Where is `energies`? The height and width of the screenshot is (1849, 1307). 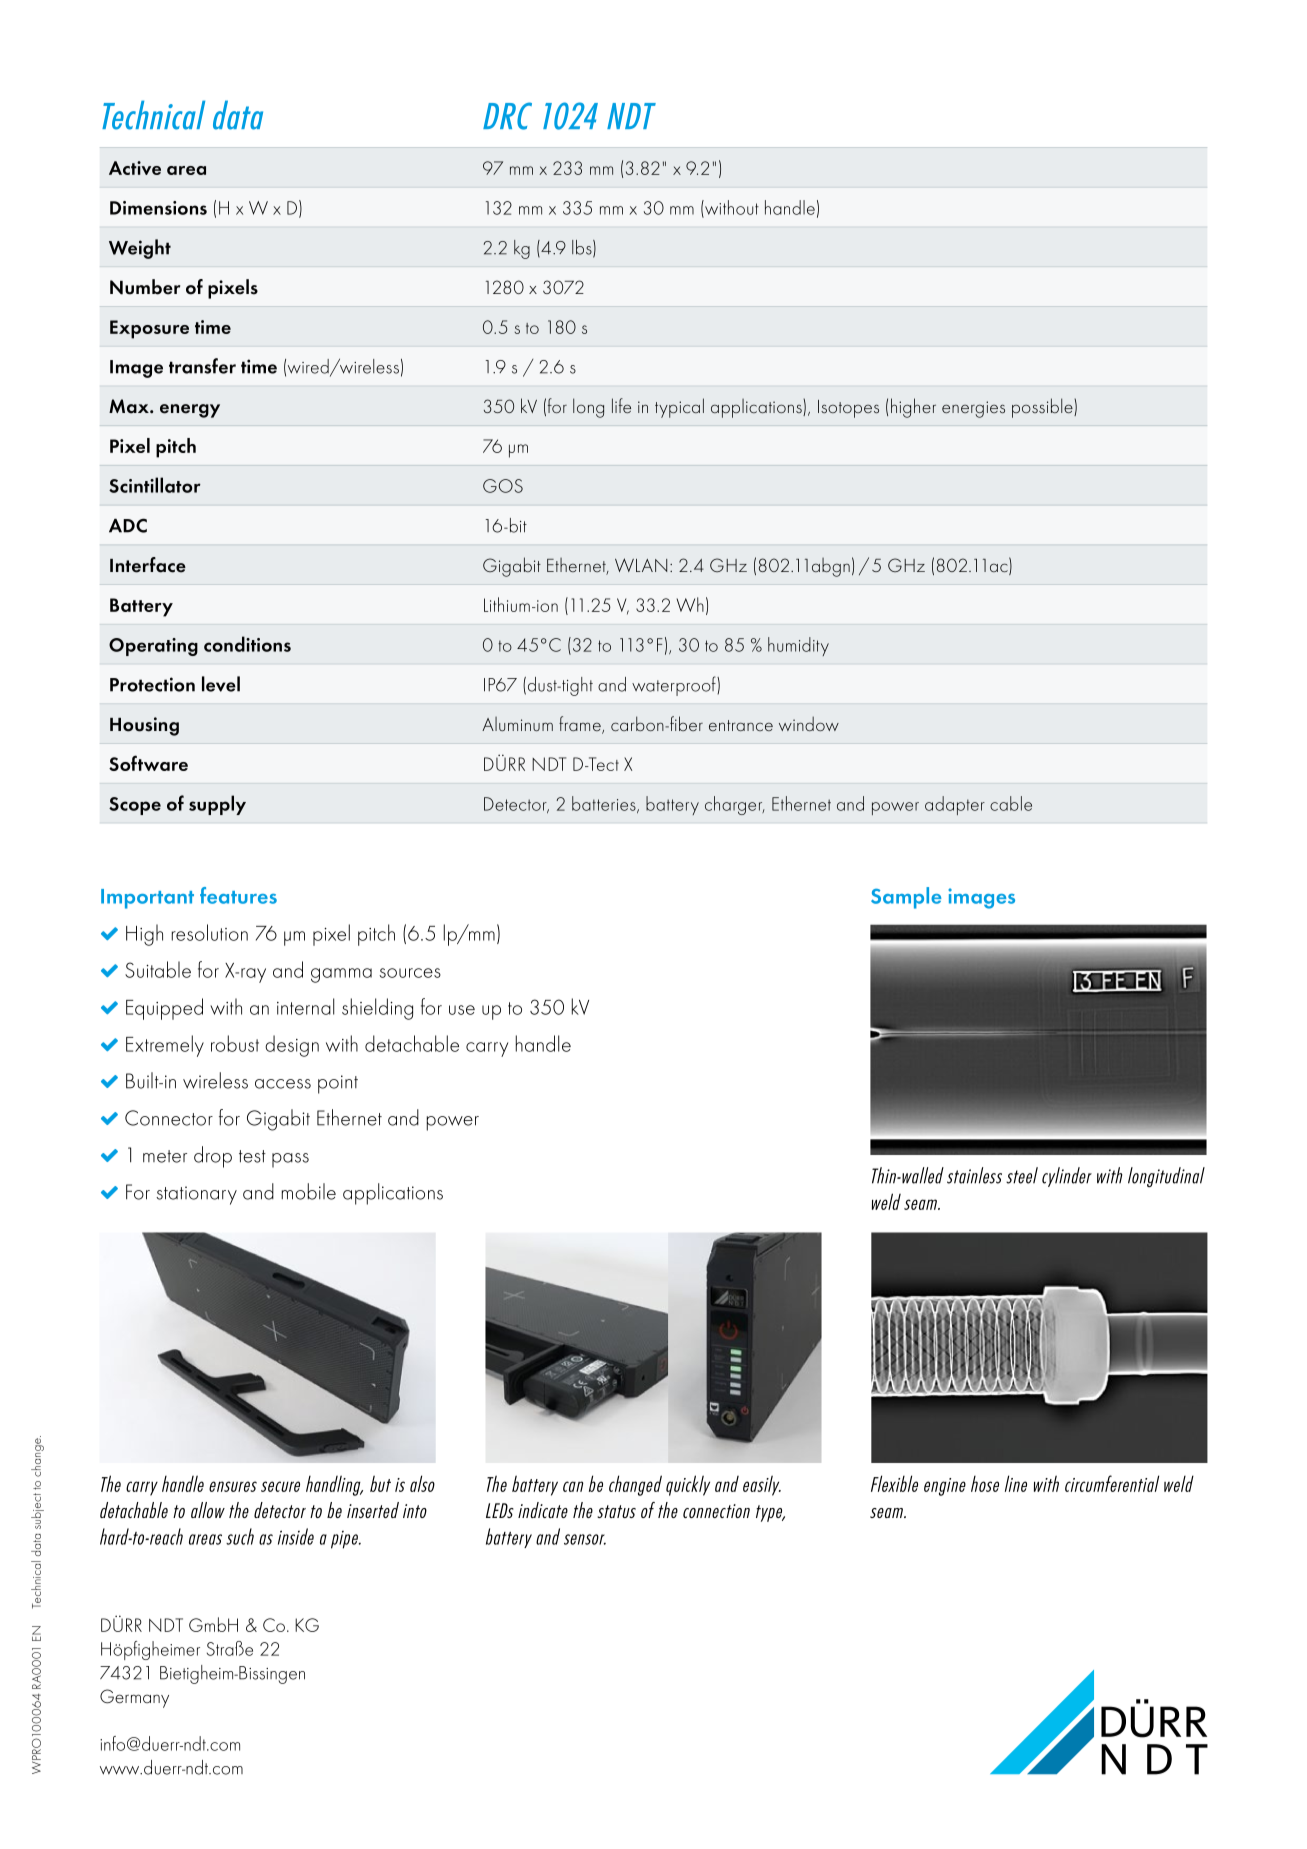 energies is located at coordinates (973, 409).
